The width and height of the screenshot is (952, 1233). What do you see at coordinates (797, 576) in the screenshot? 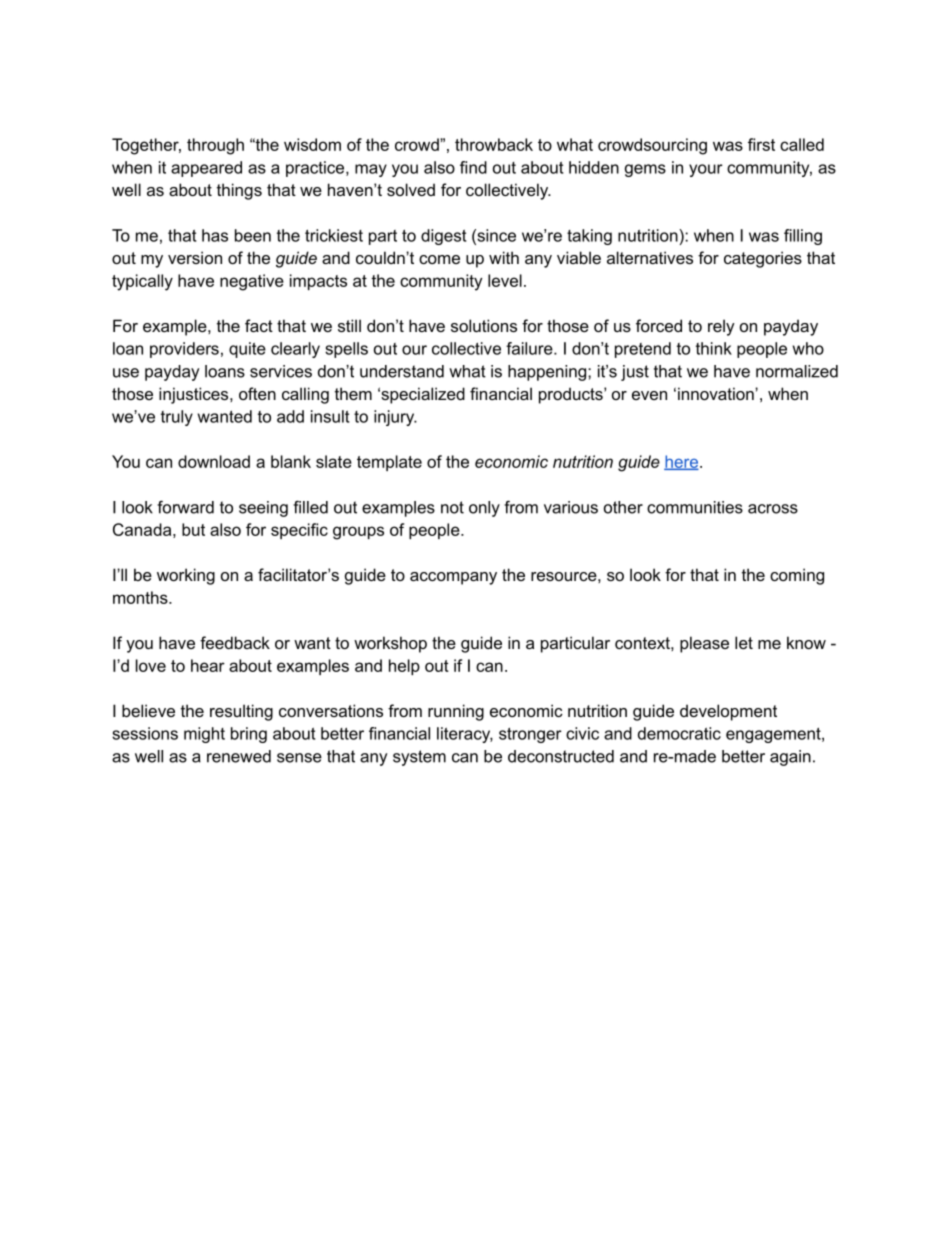
I see `coming` at bounding box center [797, 576].
